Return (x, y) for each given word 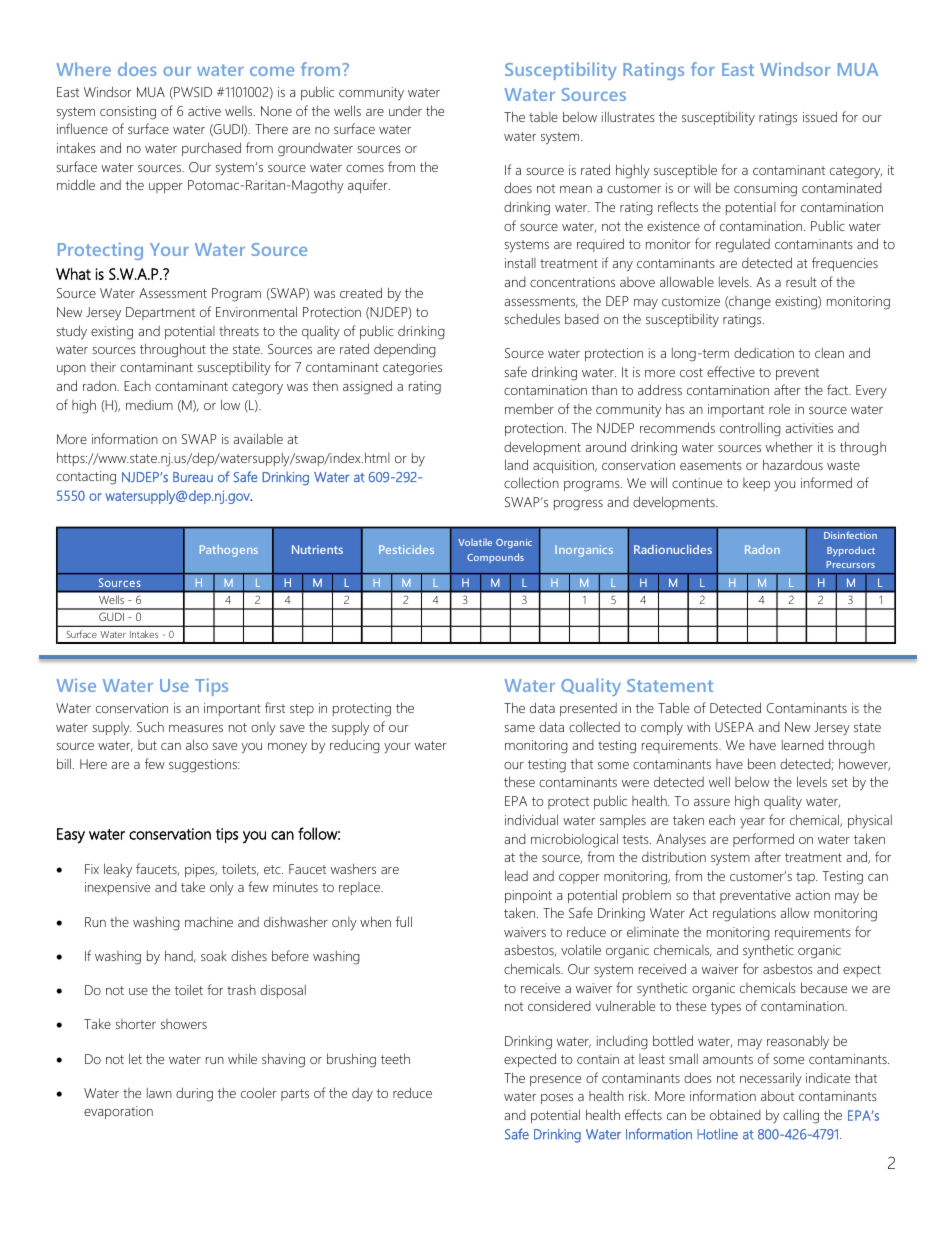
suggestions (204, 766)
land (516, 464)
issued (820, 116)
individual (531, 819)
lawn (159, 1093)
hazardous (793, 464)
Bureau (193, 477)
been (762, 763)
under (405, 111)
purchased (211, 149)
